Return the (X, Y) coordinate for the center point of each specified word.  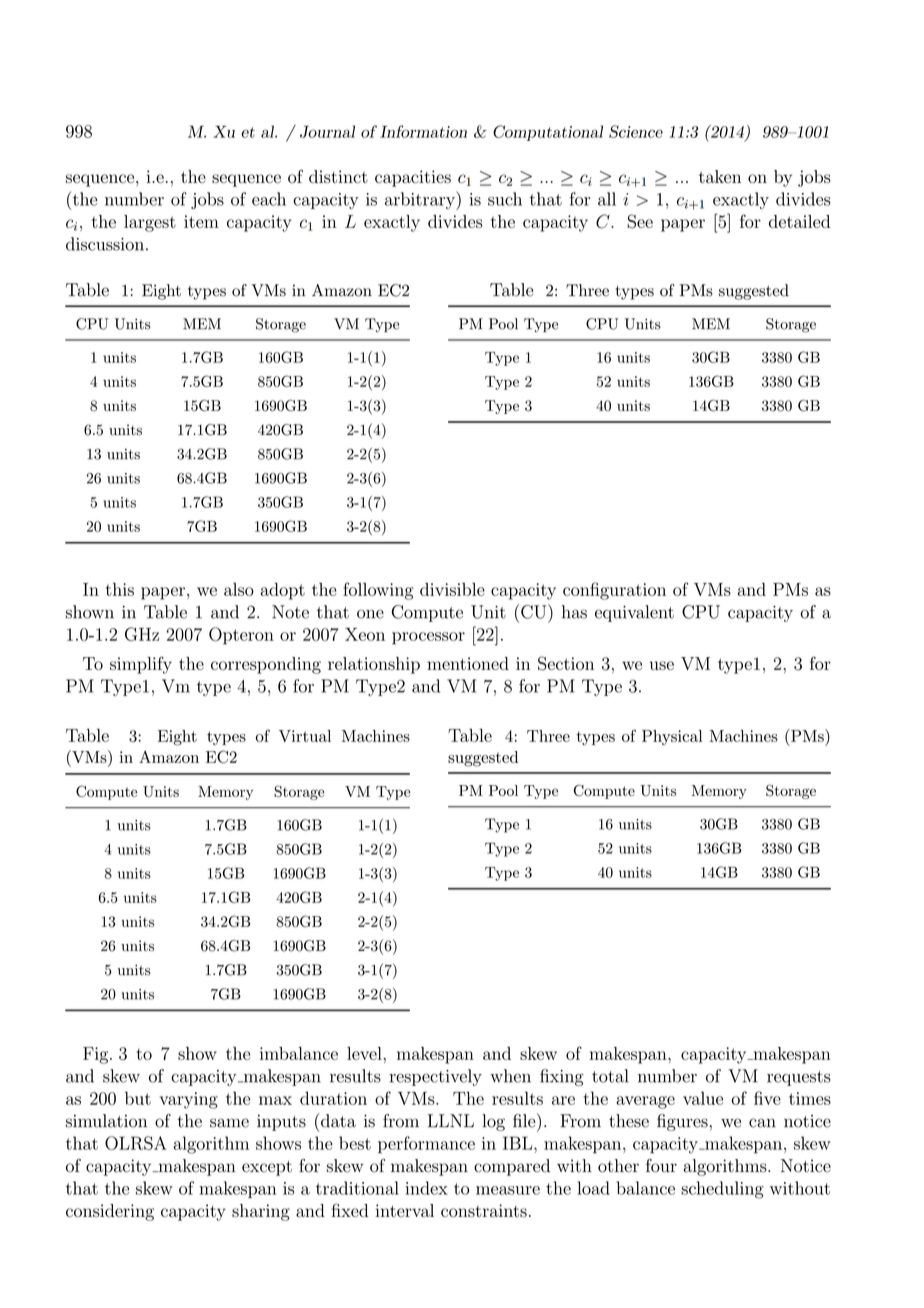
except (267, 1168)
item (201, 221)
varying (188, 1100)
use (662, 665)
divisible (452, 589)
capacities (413, 178)
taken (720, 176)
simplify (141, 665)
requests (799, 1078)
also (239, 589)
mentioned (468, 663)
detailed (799, 221)
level (365, 1053)
